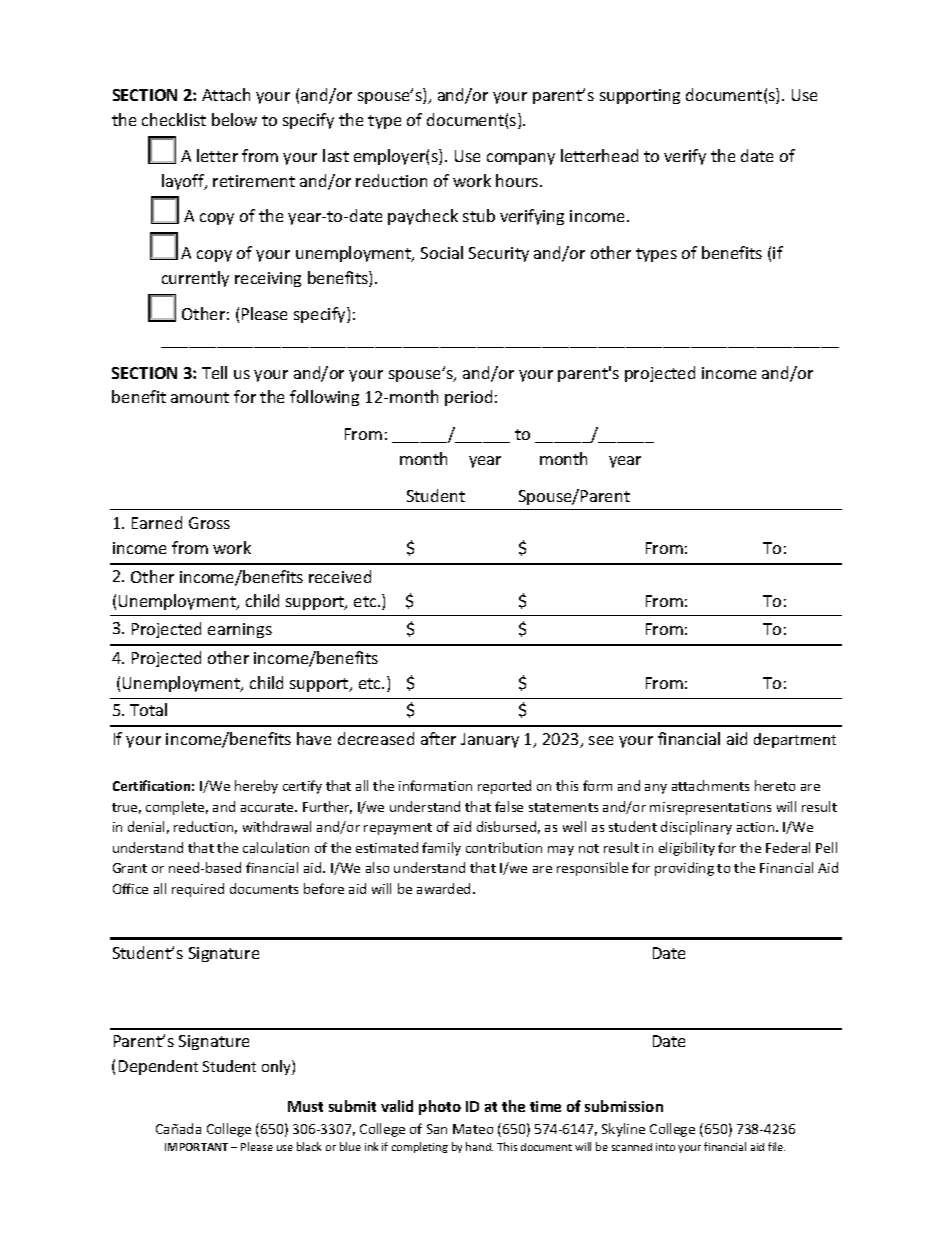 Image resolution: width=952 pixels, height=1233 pixels. What do you see at coordinates (240, 630) in the image?
I see `earnings` at bounding box center [240, 630].
